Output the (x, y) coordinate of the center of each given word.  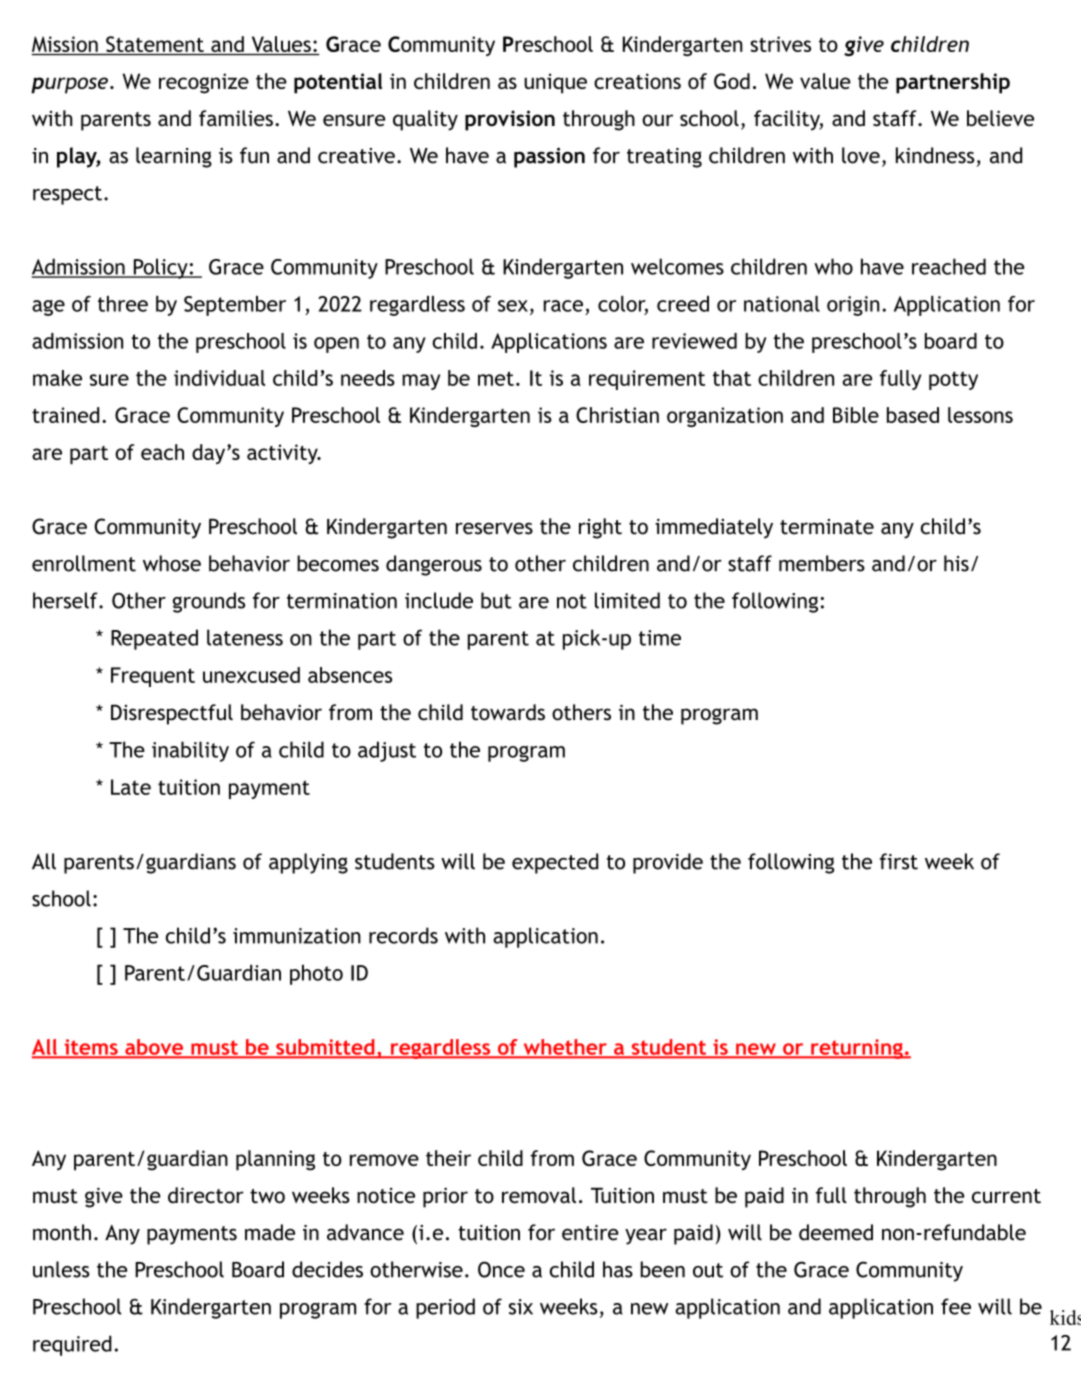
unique (555, 83)
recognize (204, 83)
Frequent (153, 677)
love (861, 155)
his (956, 563)
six (521, 1307)
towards (508, 712)
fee (956, 1306)
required (72, 1345)
